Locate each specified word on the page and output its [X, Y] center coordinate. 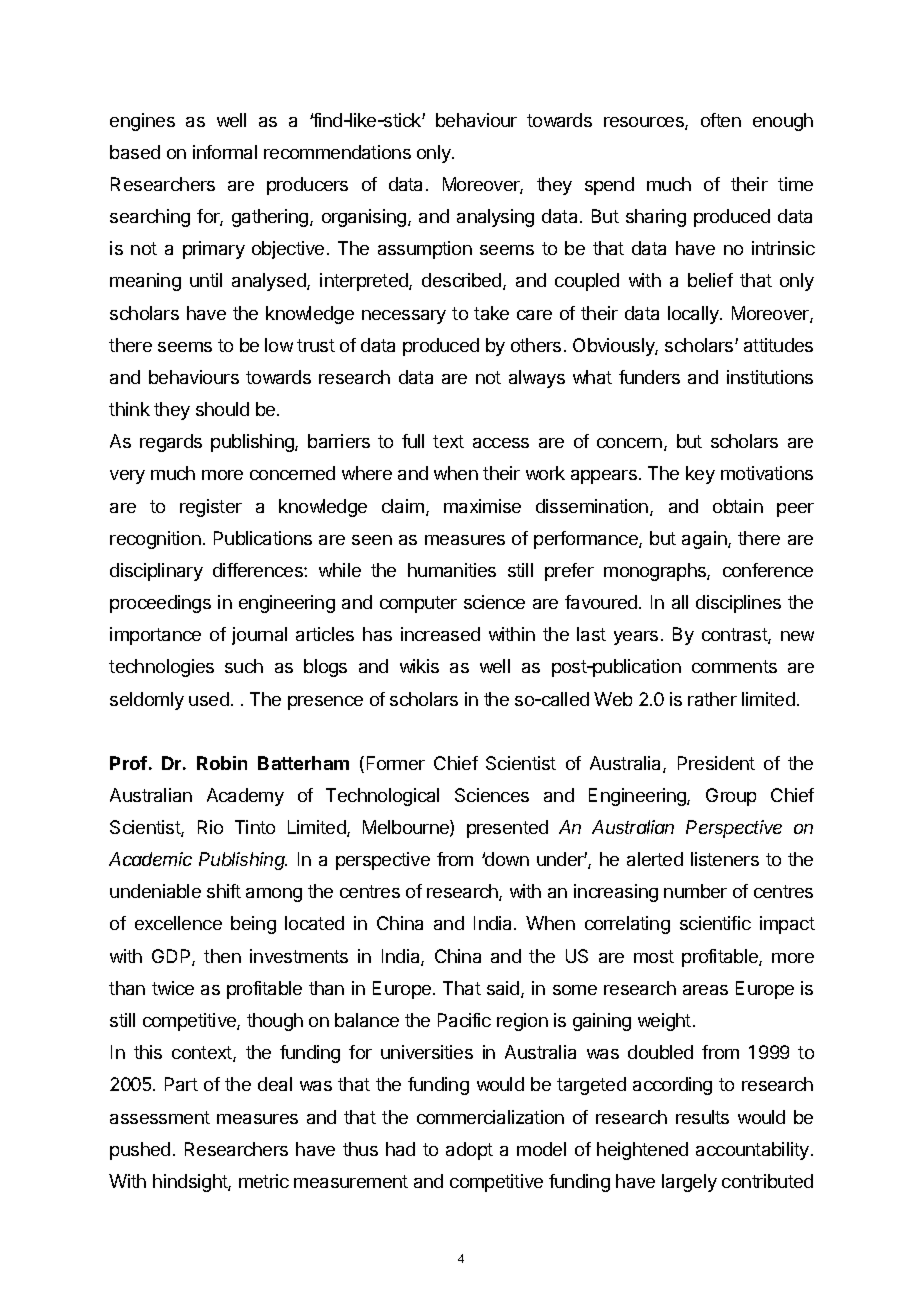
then [222, 956]
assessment [160, 1117]
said [504, 989]
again [705, 540]
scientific [715, 923]
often [721, 120]
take [491, 313]
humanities [452, 570]
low [279, 345]
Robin [222, 763]
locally [694, 315]
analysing [495, 218]
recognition [155, 540]
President [716, 763]
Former [396, 763]
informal [225, 152]
